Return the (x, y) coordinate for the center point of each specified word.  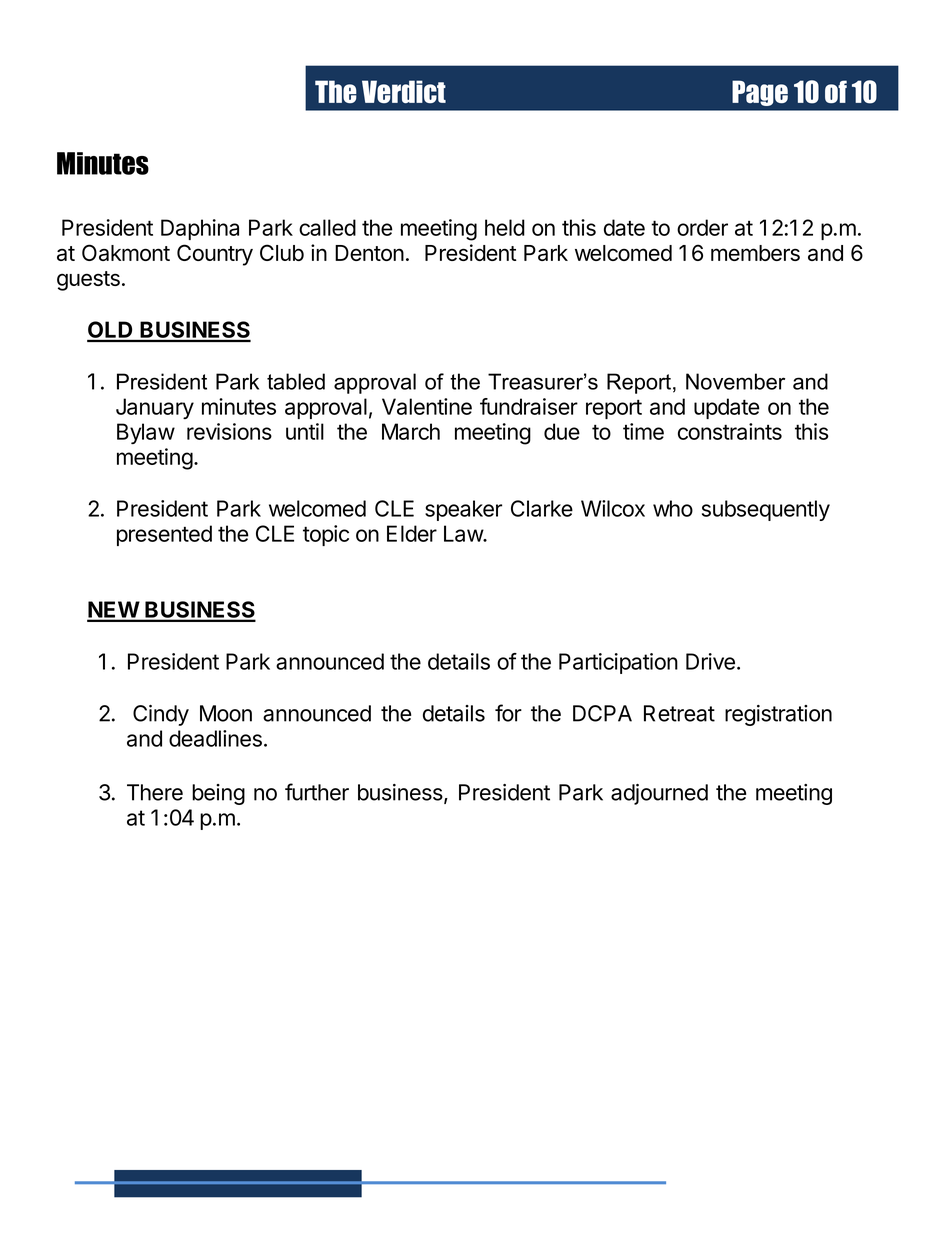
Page (760, 93)
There (155, 792)
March (411, 431)
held (505, 227)
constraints (730, 431)
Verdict (404, 91)
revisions (229, 431)
